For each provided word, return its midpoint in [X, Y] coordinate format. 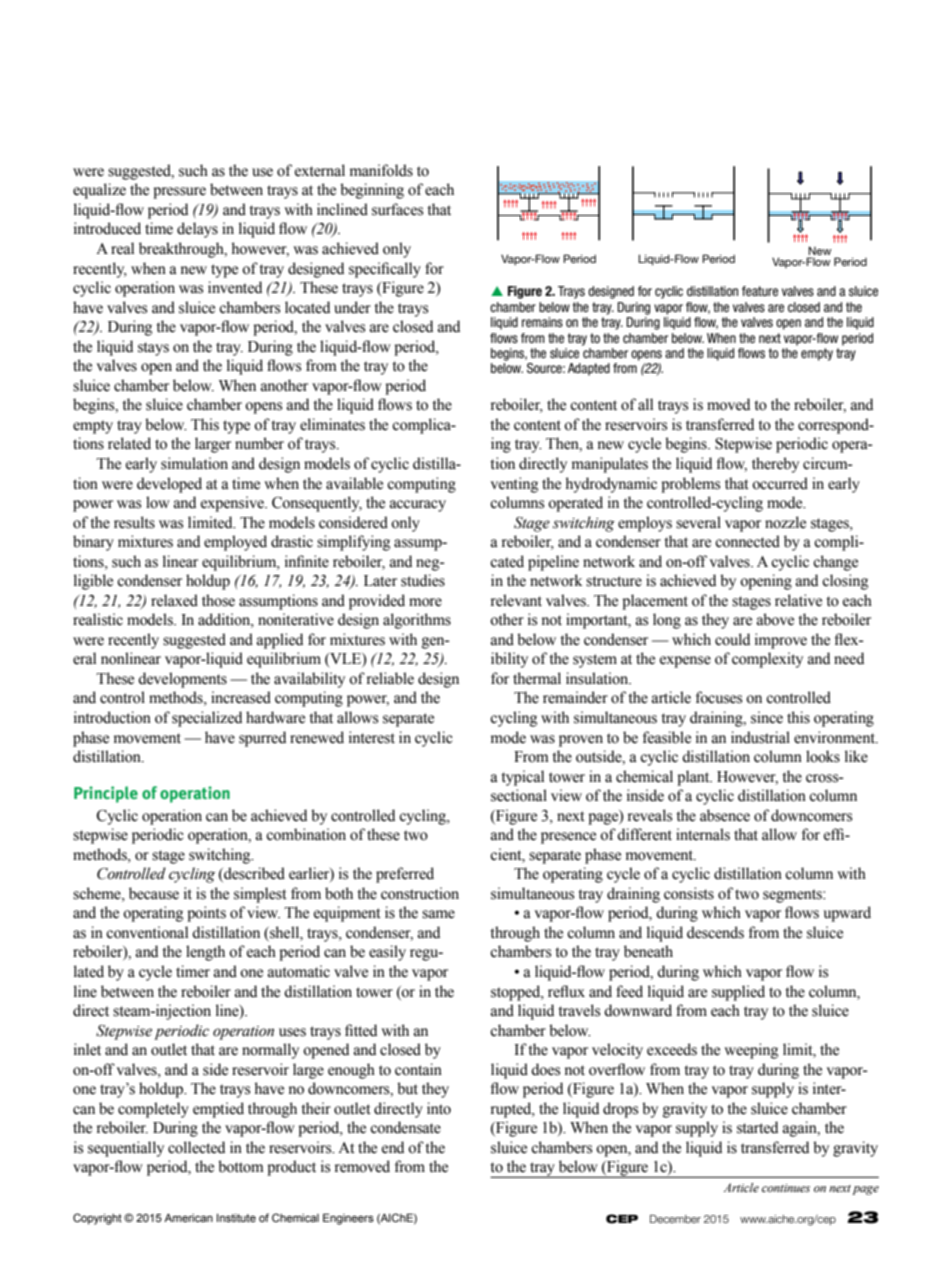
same [438, 914]
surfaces [397, 209]
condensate [405, 1127]
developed [169, 485]
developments [182, 680]
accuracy [418, 506]
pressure [179, 193]
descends [715, 932]
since [767, 717]
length [205, 953]
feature [760, 291]
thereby [775, 465]
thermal [537, 678]
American [188, 1218]
